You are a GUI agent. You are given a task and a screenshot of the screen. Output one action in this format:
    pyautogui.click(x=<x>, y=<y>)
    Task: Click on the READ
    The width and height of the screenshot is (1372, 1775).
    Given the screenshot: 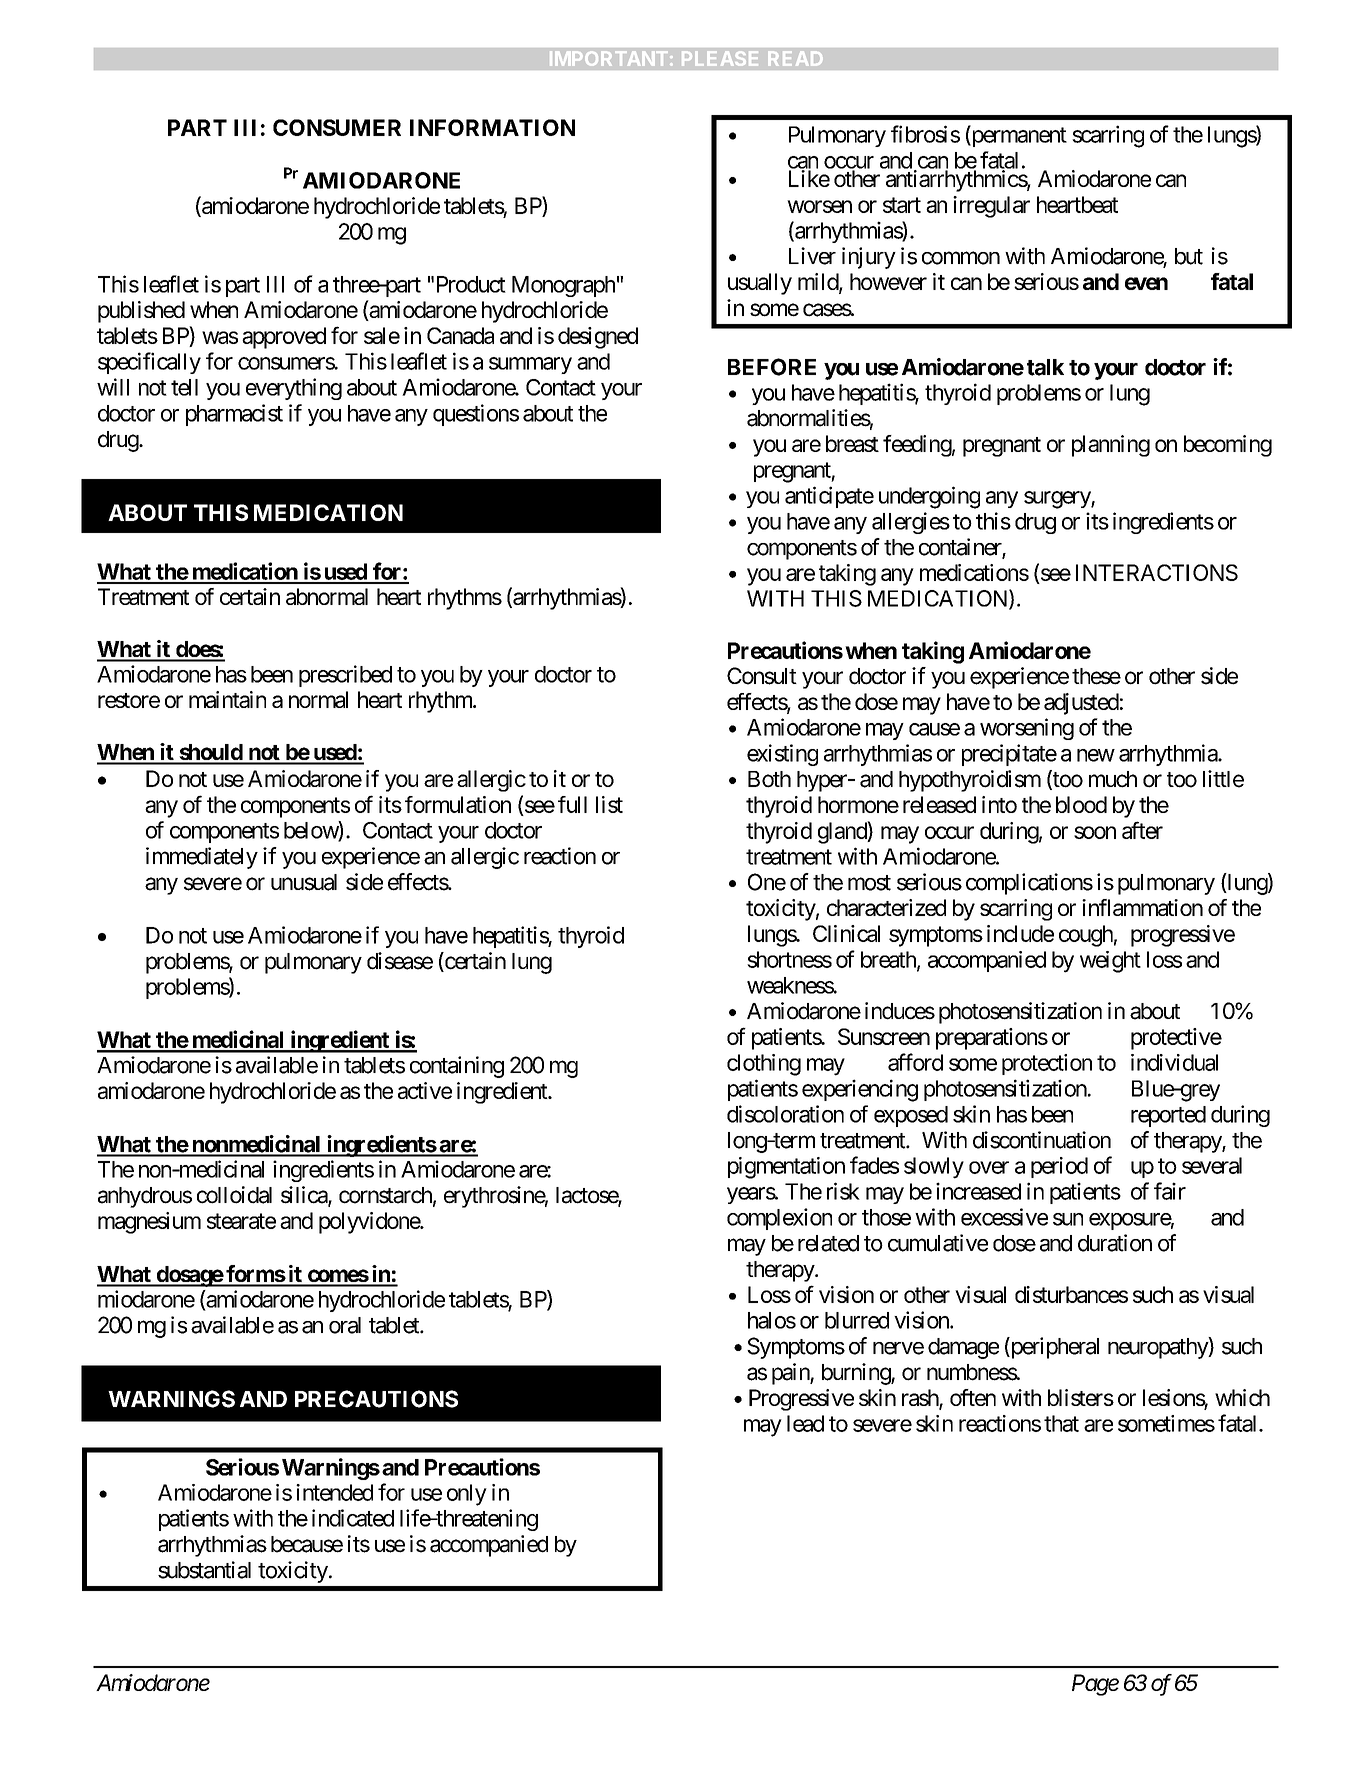 What is the action you would take?
    pyautogui.click(x=795, y=58)
